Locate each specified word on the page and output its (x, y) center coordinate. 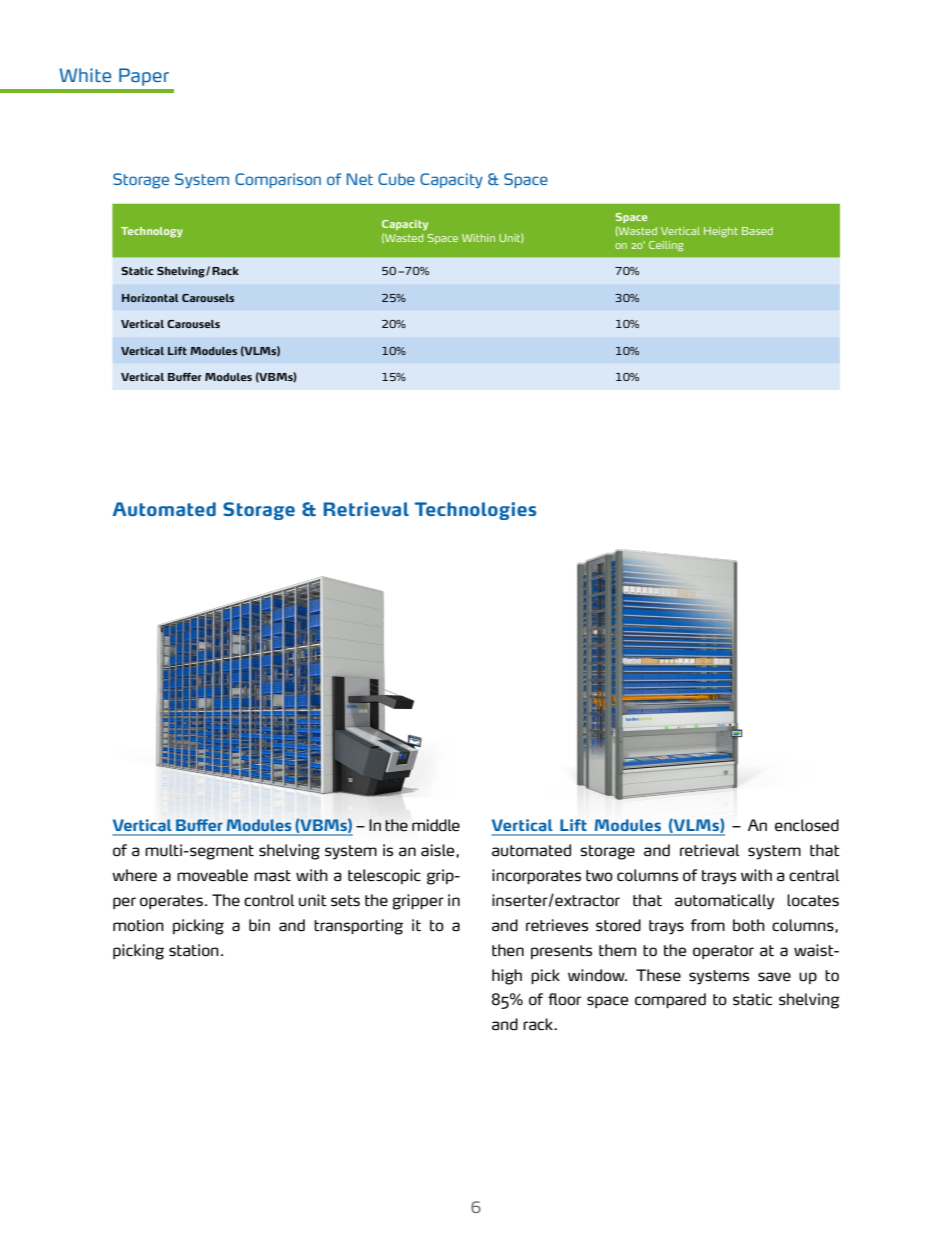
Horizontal (150, 298)
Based (757, 231)
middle (436, 825)
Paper (144, 77)
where (134, 875)
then (508, 950)
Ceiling (666, 246)
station (194, 950)
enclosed (807, 825)
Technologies (475, 511)
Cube (396, 179)
